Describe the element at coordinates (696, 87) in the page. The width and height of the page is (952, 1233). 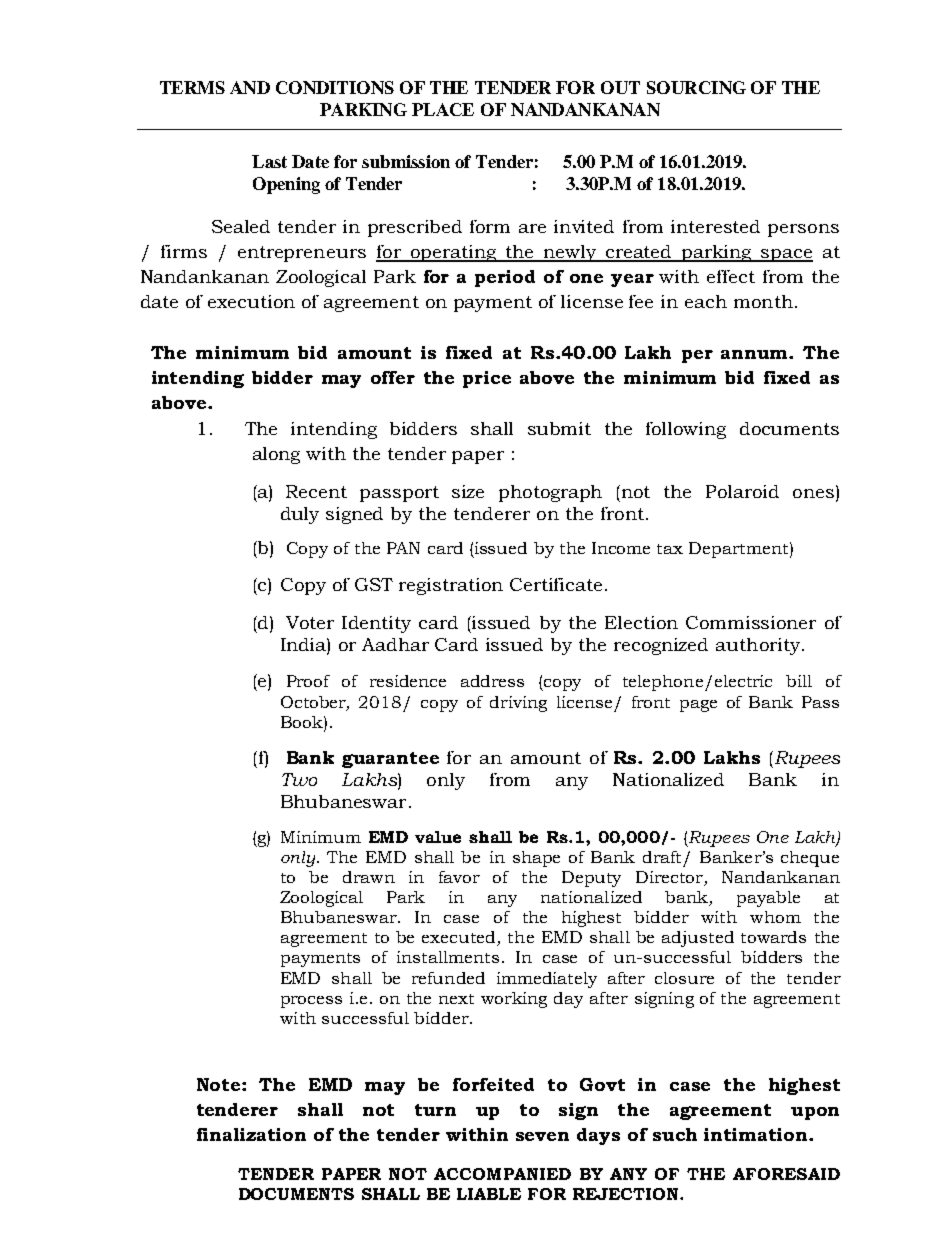
I see `SOURCING` at that location.
